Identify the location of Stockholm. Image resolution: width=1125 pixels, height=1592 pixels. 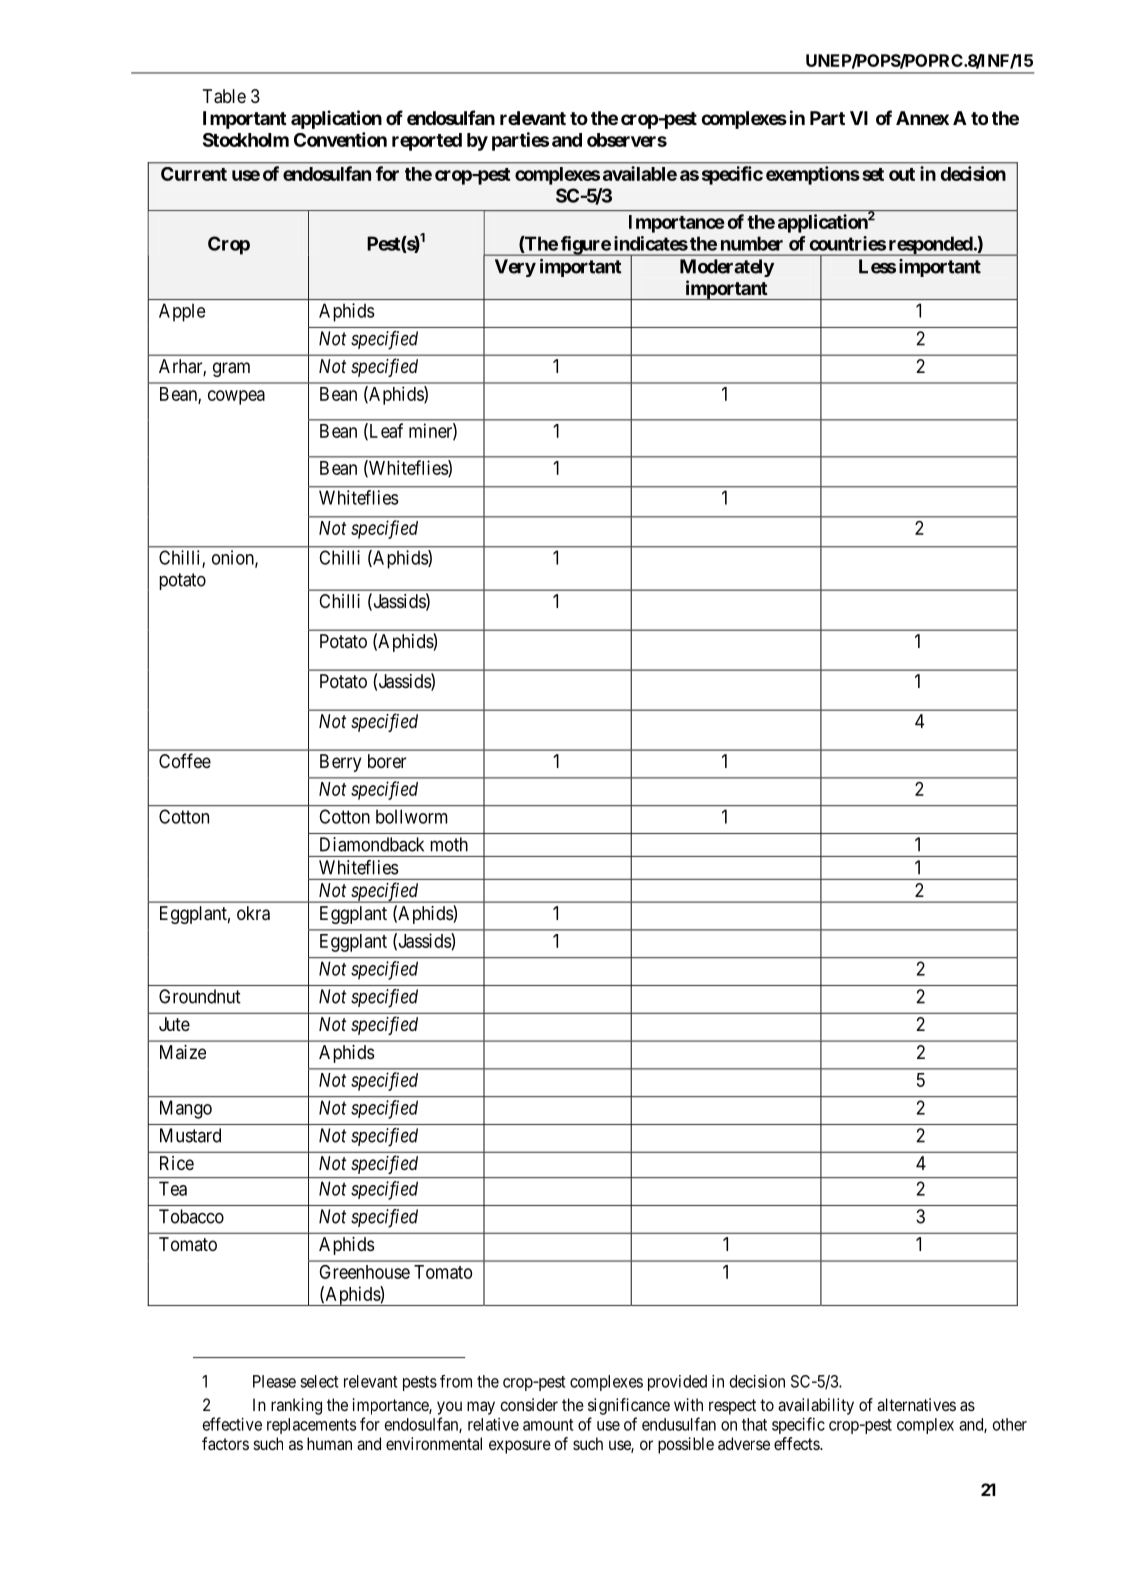
(246, 140).
